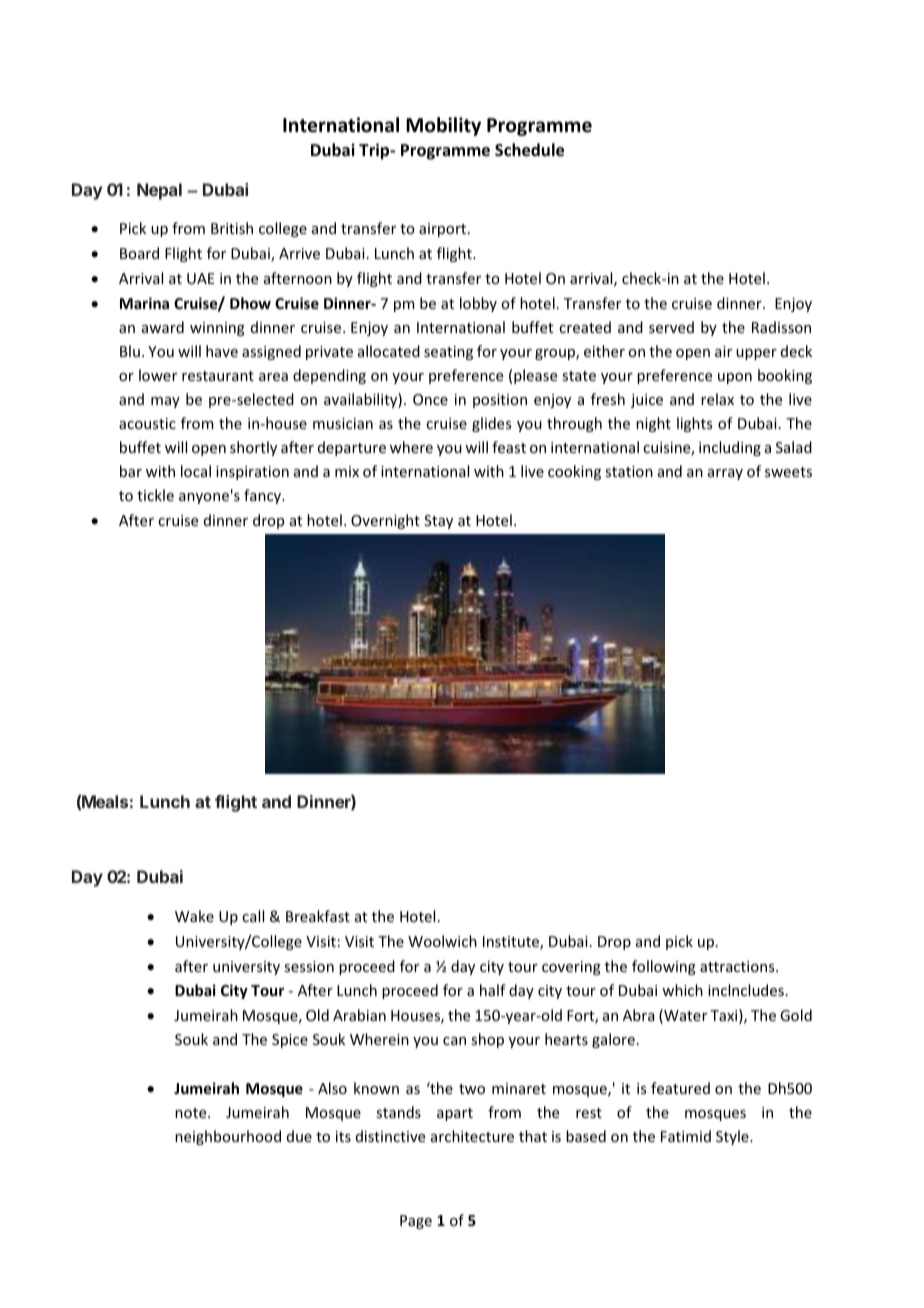  Describe the element at coordinates (717, 399) in the document. I see `relax` at that location.
